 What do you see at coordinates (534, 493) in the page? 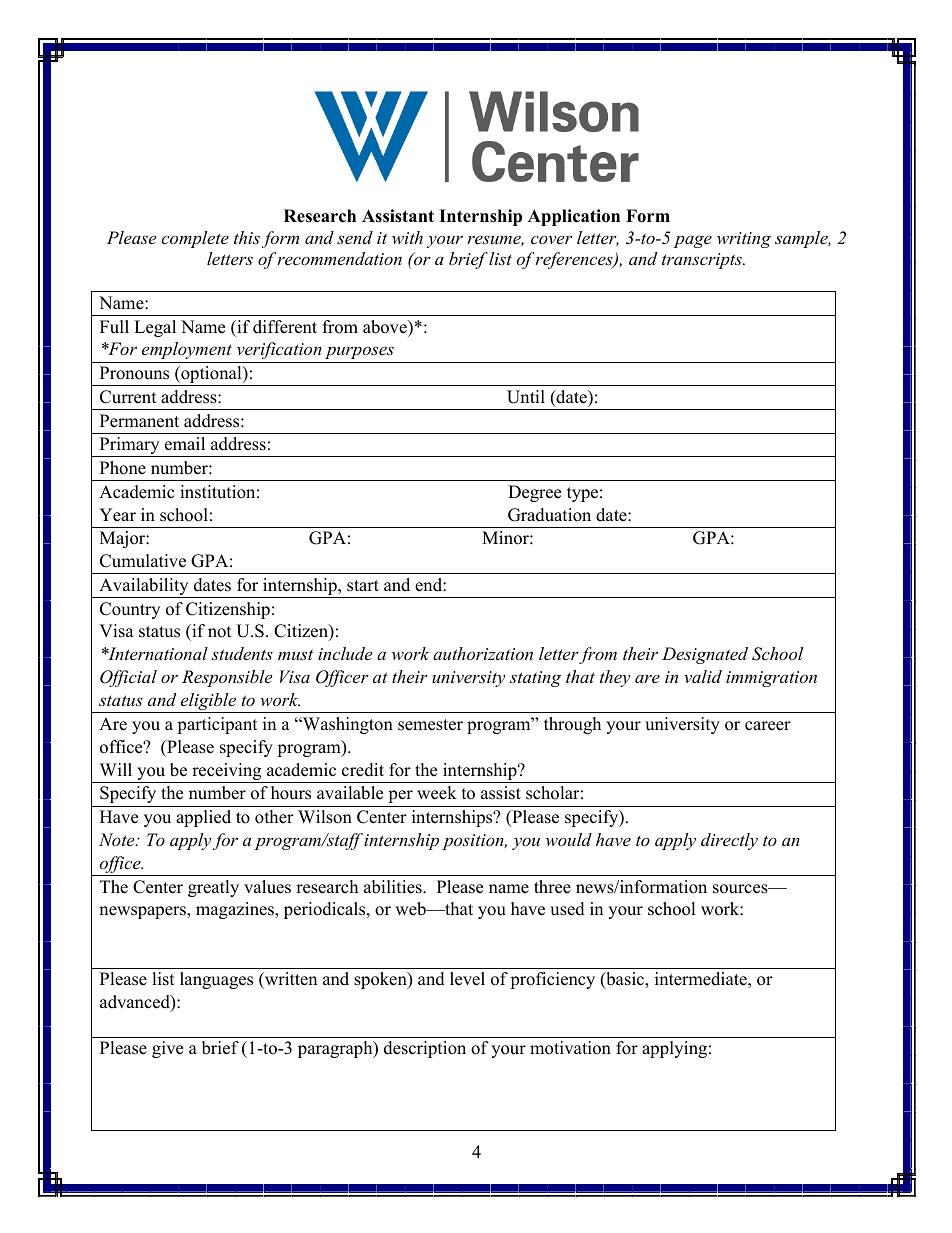
I see `Degree` at bounding box center [534, 493].
